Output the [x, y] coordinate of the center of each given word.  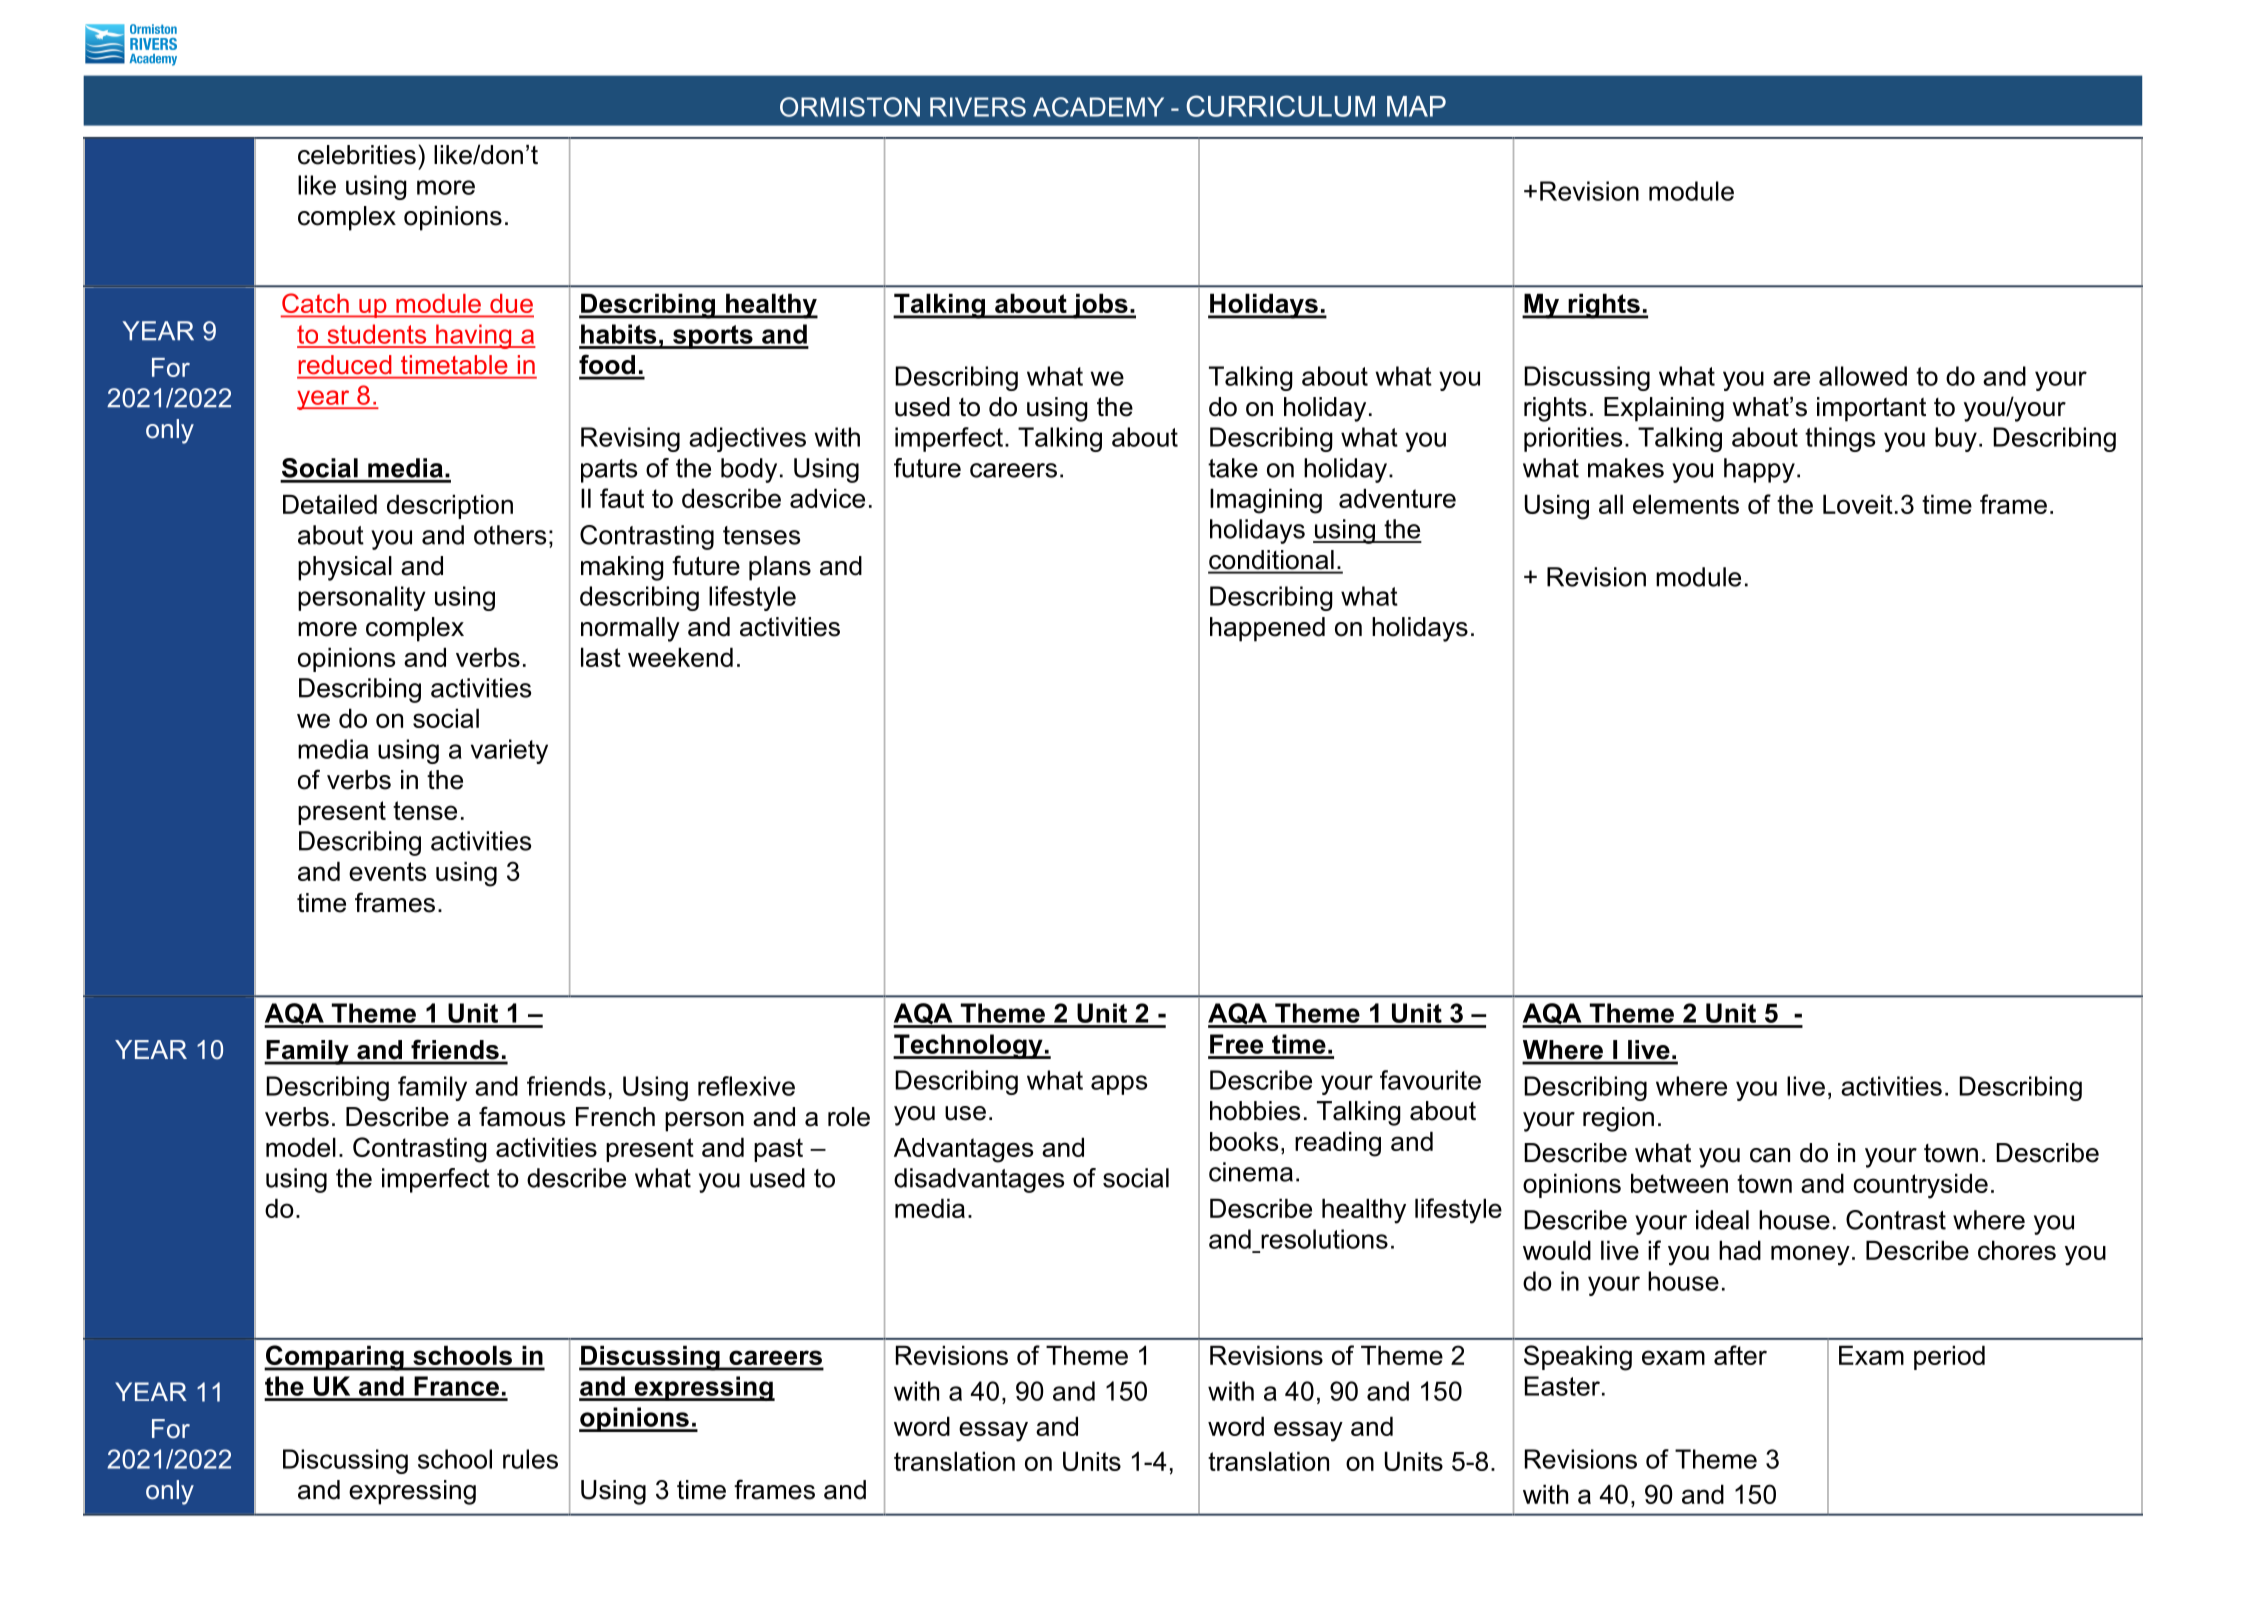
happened [1267, 629]
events [387, 871]
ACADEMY [1098, 107]
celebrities [357, 155]
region [1618, 1119]
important [1871, 409]
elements [1686, 504]
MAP [1416, 106]
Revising [630, 439]
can [1770, 1155]
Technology [969, 1046]
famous [522, 1116]
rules [530, 1459]
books [1244, 1141]
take [1233, 468]
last [601, 657]
